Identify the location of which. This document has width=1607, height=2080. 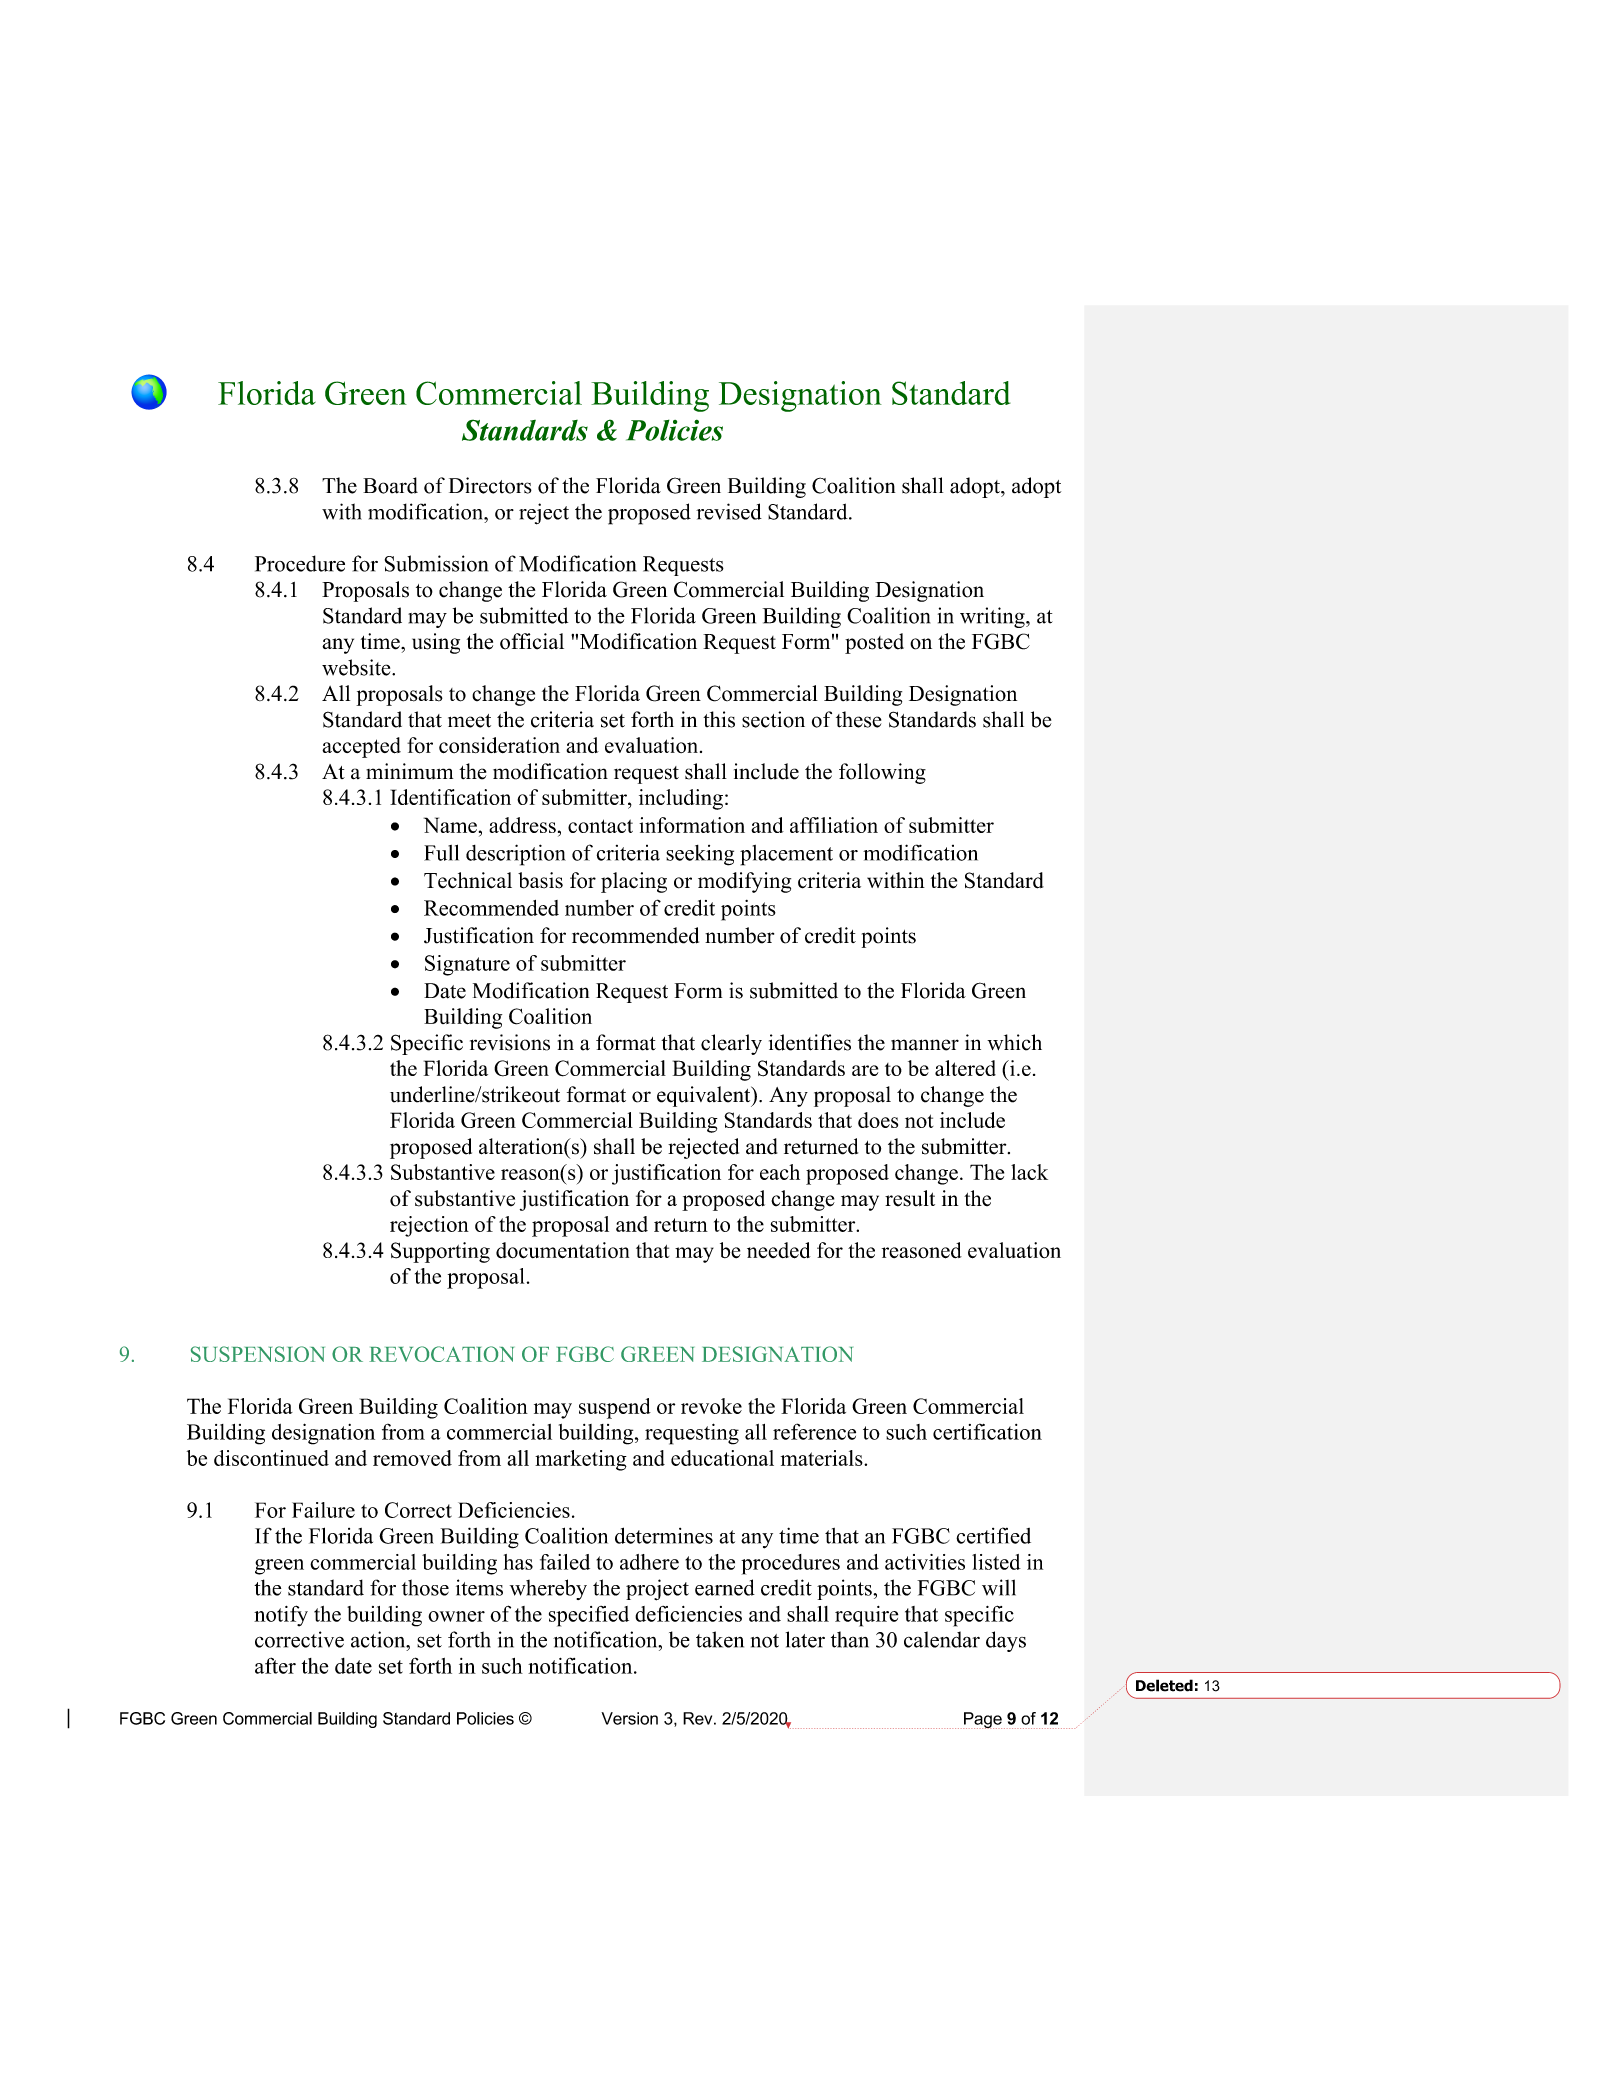
(1014, 1042).
